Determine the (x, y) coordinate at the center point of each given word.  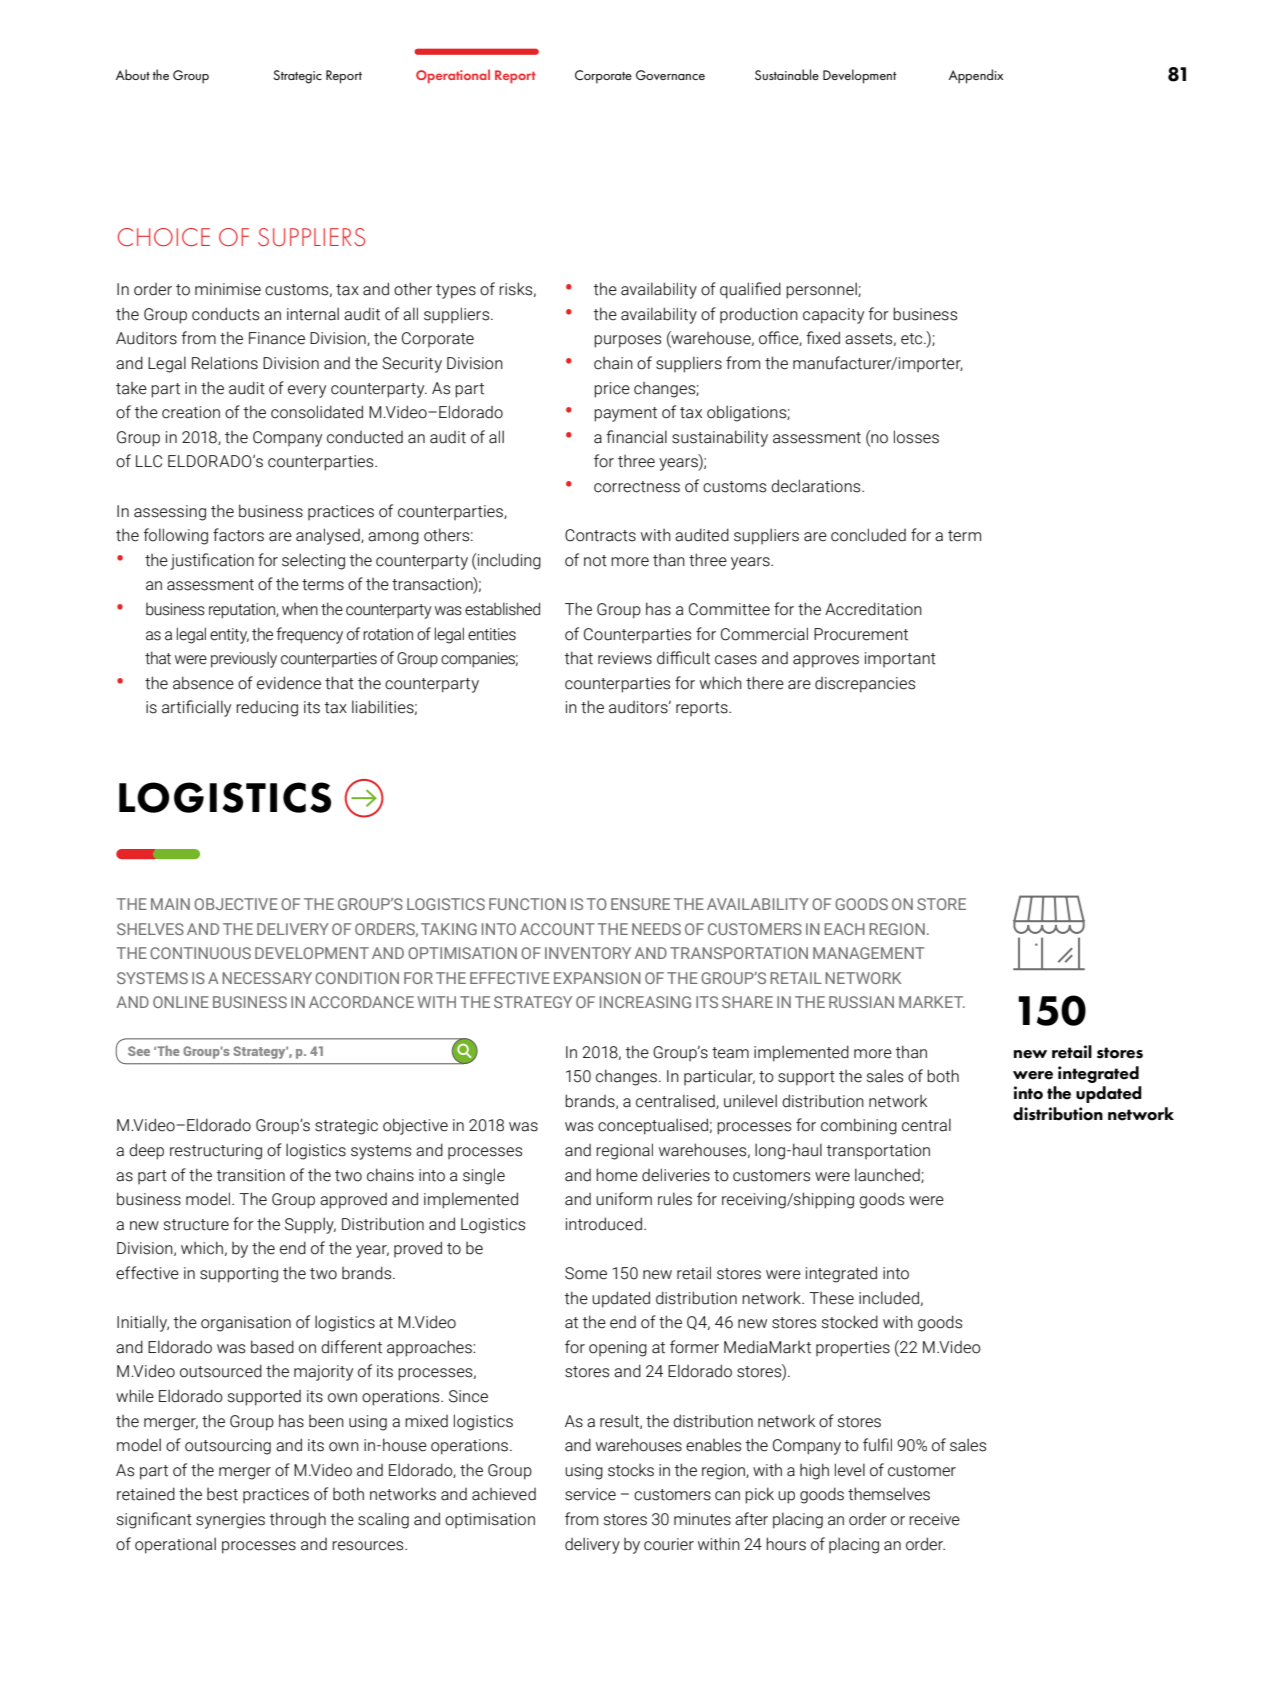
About (133, 74)
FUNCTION (527, 904)
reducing (267, 709)
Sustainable (787, 74)
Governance (670, 75)
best (222, 1494)
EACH (844, 929)
